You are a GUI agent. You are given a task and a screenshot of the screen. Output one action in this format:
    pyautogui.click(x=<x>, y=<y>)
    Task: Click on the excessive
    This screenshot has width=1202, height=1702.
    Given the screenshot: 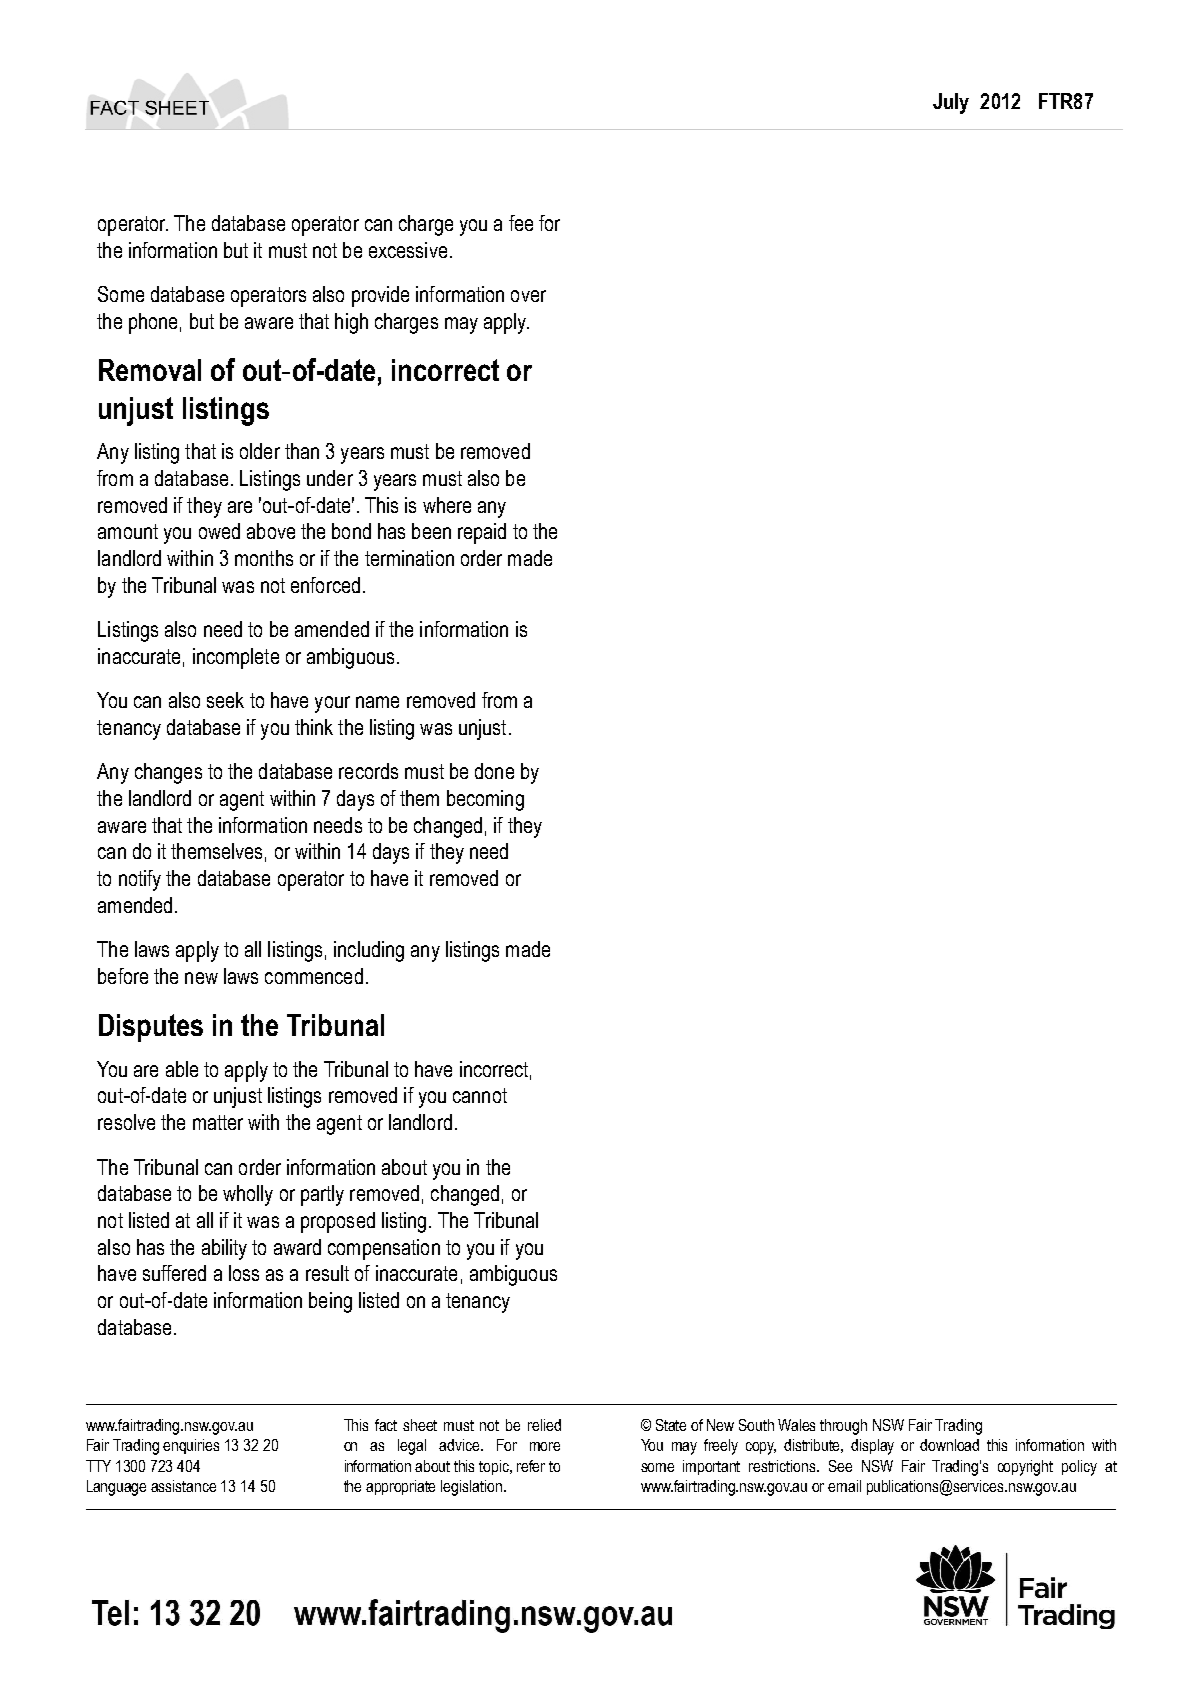 What is the action you would take?
    pyautogui.click(x=408, y=250)
